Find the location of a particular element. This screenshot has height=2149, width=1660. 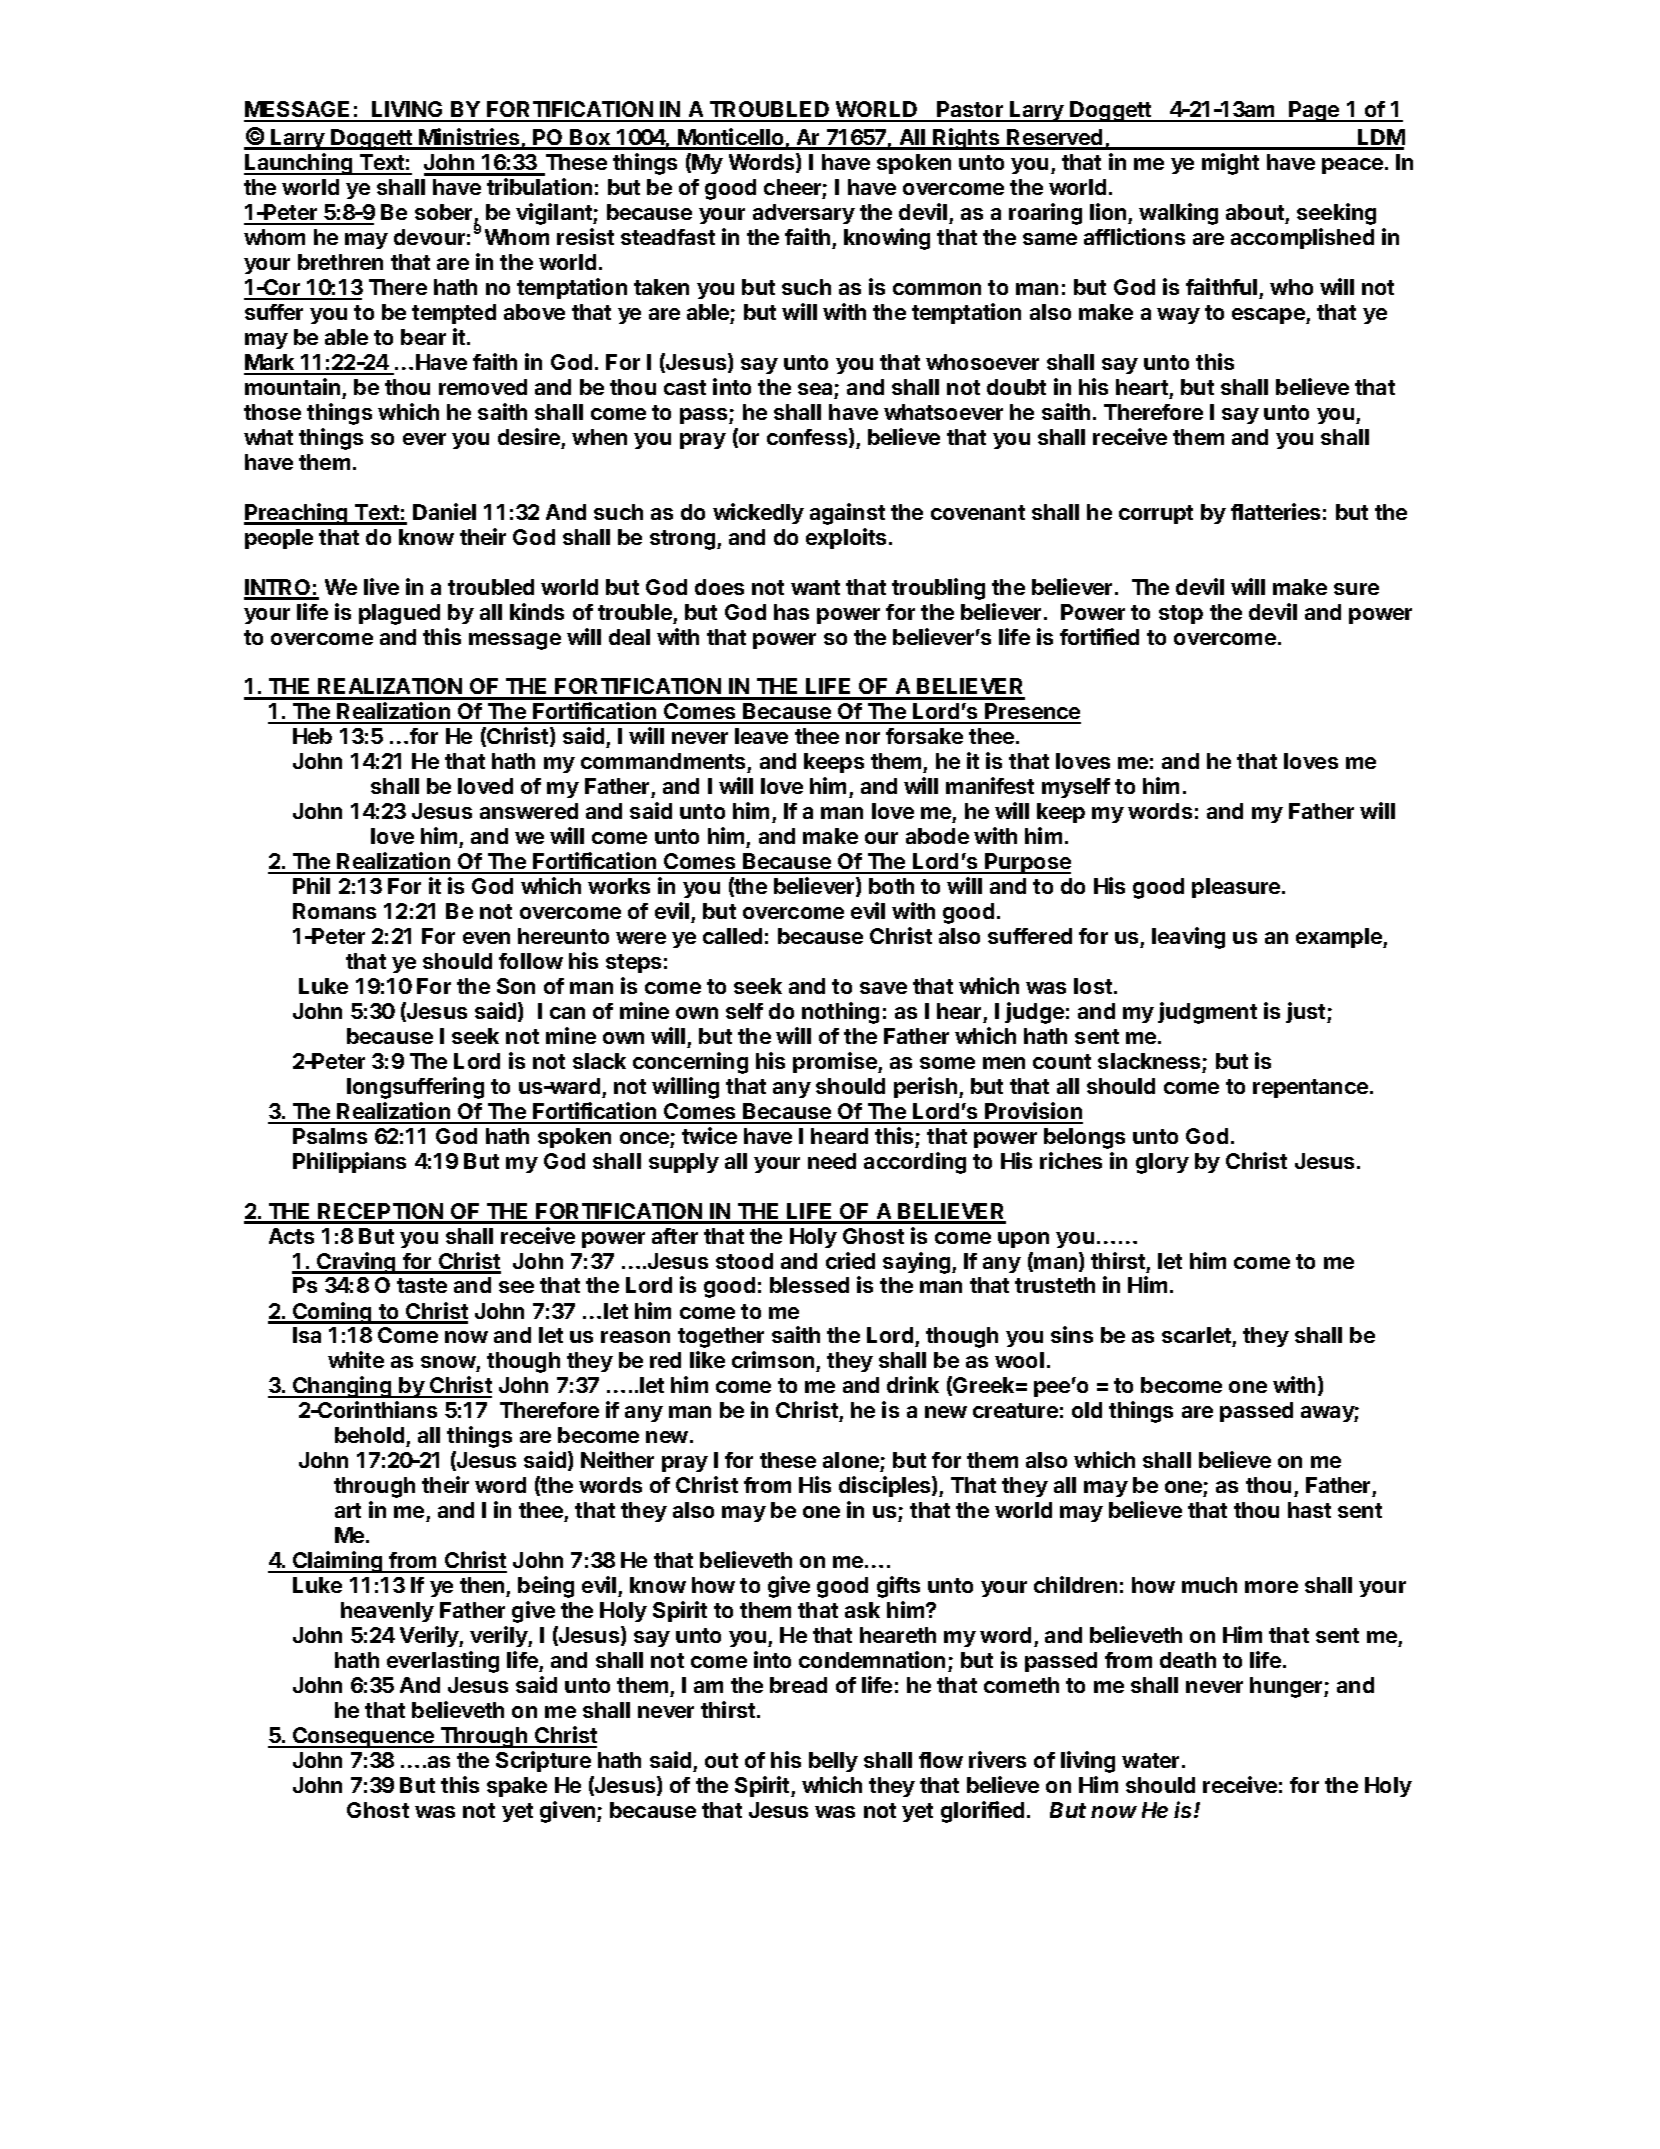

sober is located at coordinates (443, 212).
